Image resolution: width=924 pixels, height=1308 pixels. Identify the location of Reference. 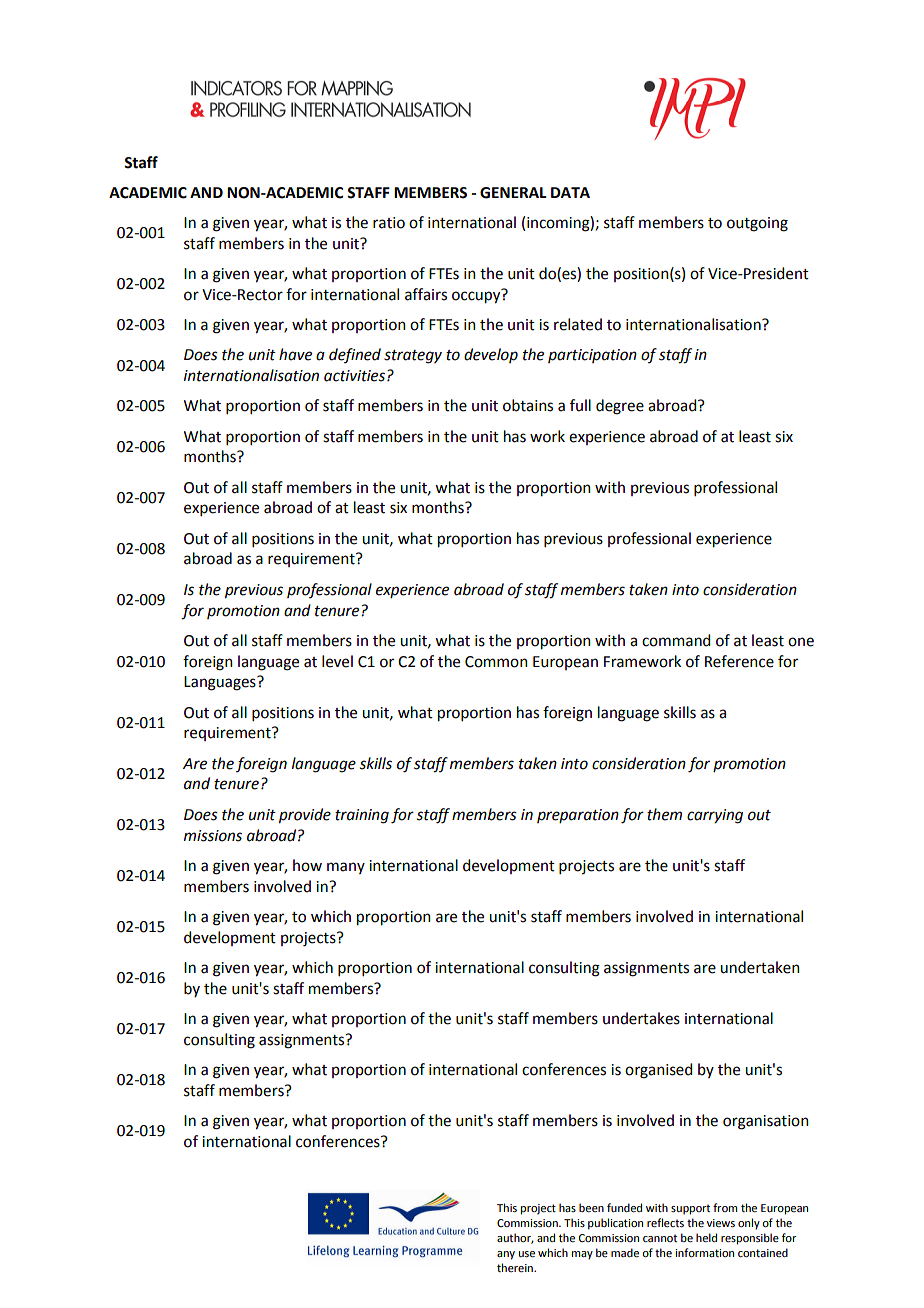
(739, 661).
